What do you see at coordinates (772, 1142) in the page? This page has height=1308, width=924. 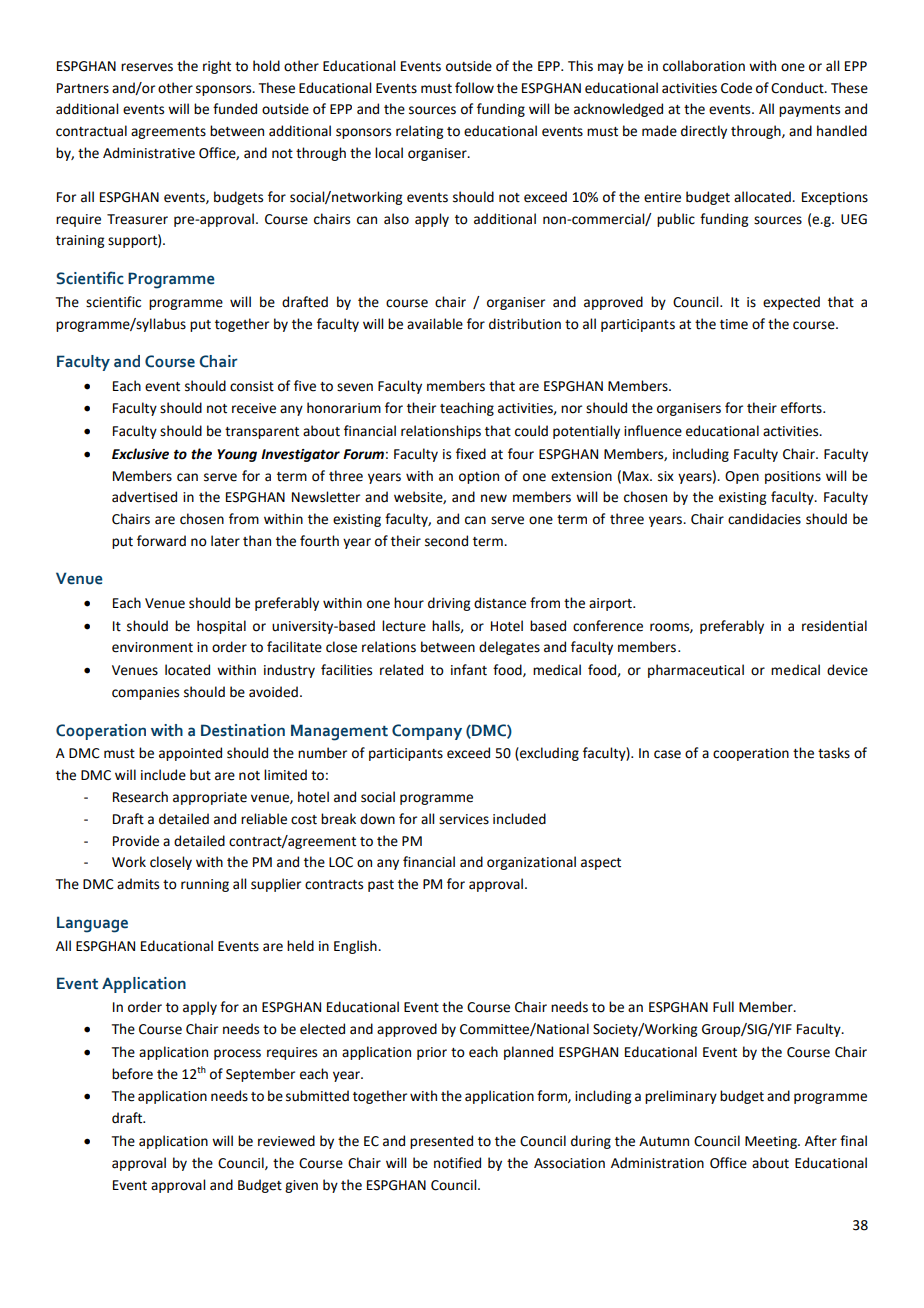 I see `Meeting` at bounding box center [772, 1142].
